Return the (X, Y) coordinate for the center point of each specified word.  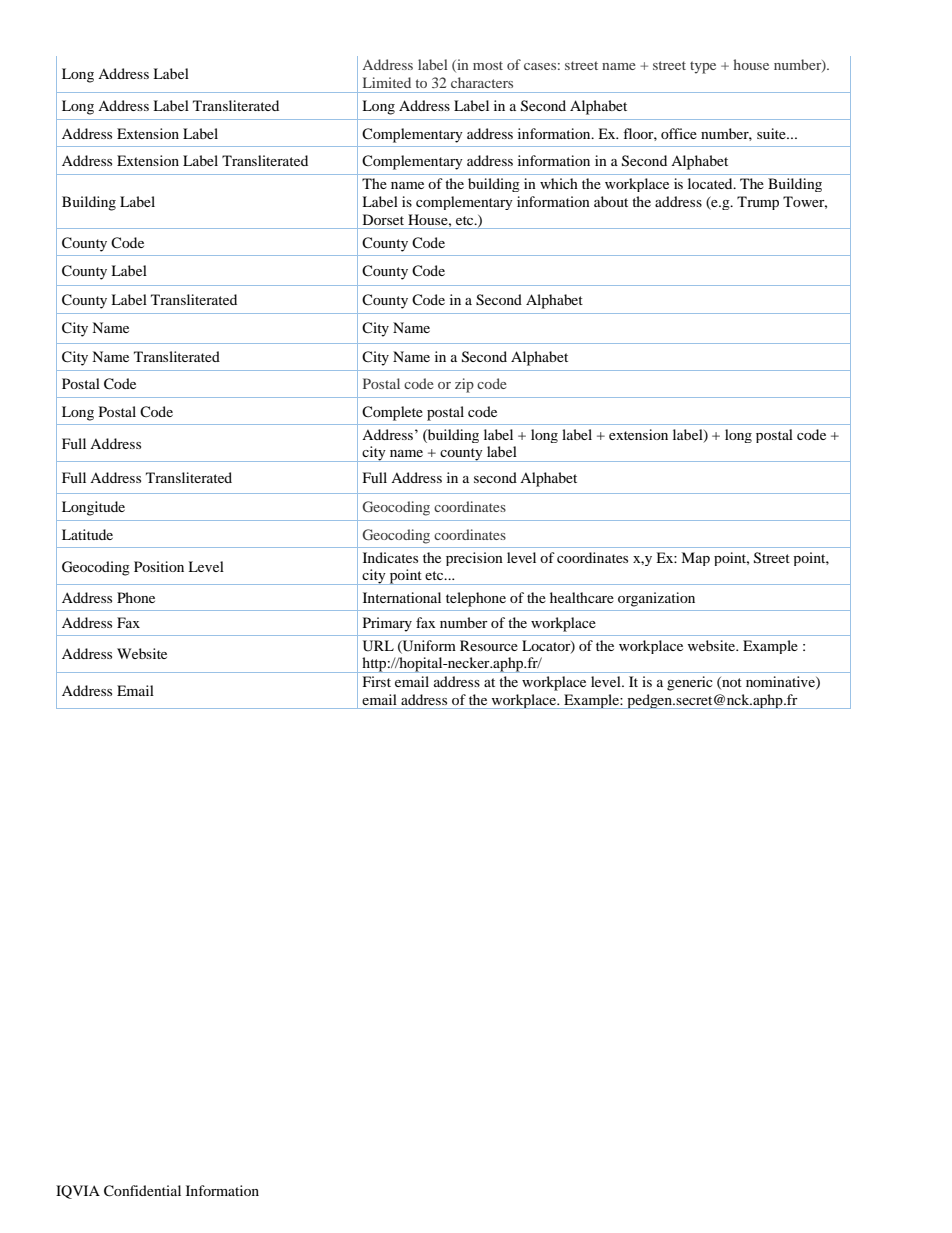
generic (690, 683)
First (377, 681)
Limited (387, 82)
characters (482, 82)
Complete (392, 413)
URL (378, 646)
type (703, 67)
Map (695, 559)
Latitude (87, 534)
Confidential (142, 1191)
